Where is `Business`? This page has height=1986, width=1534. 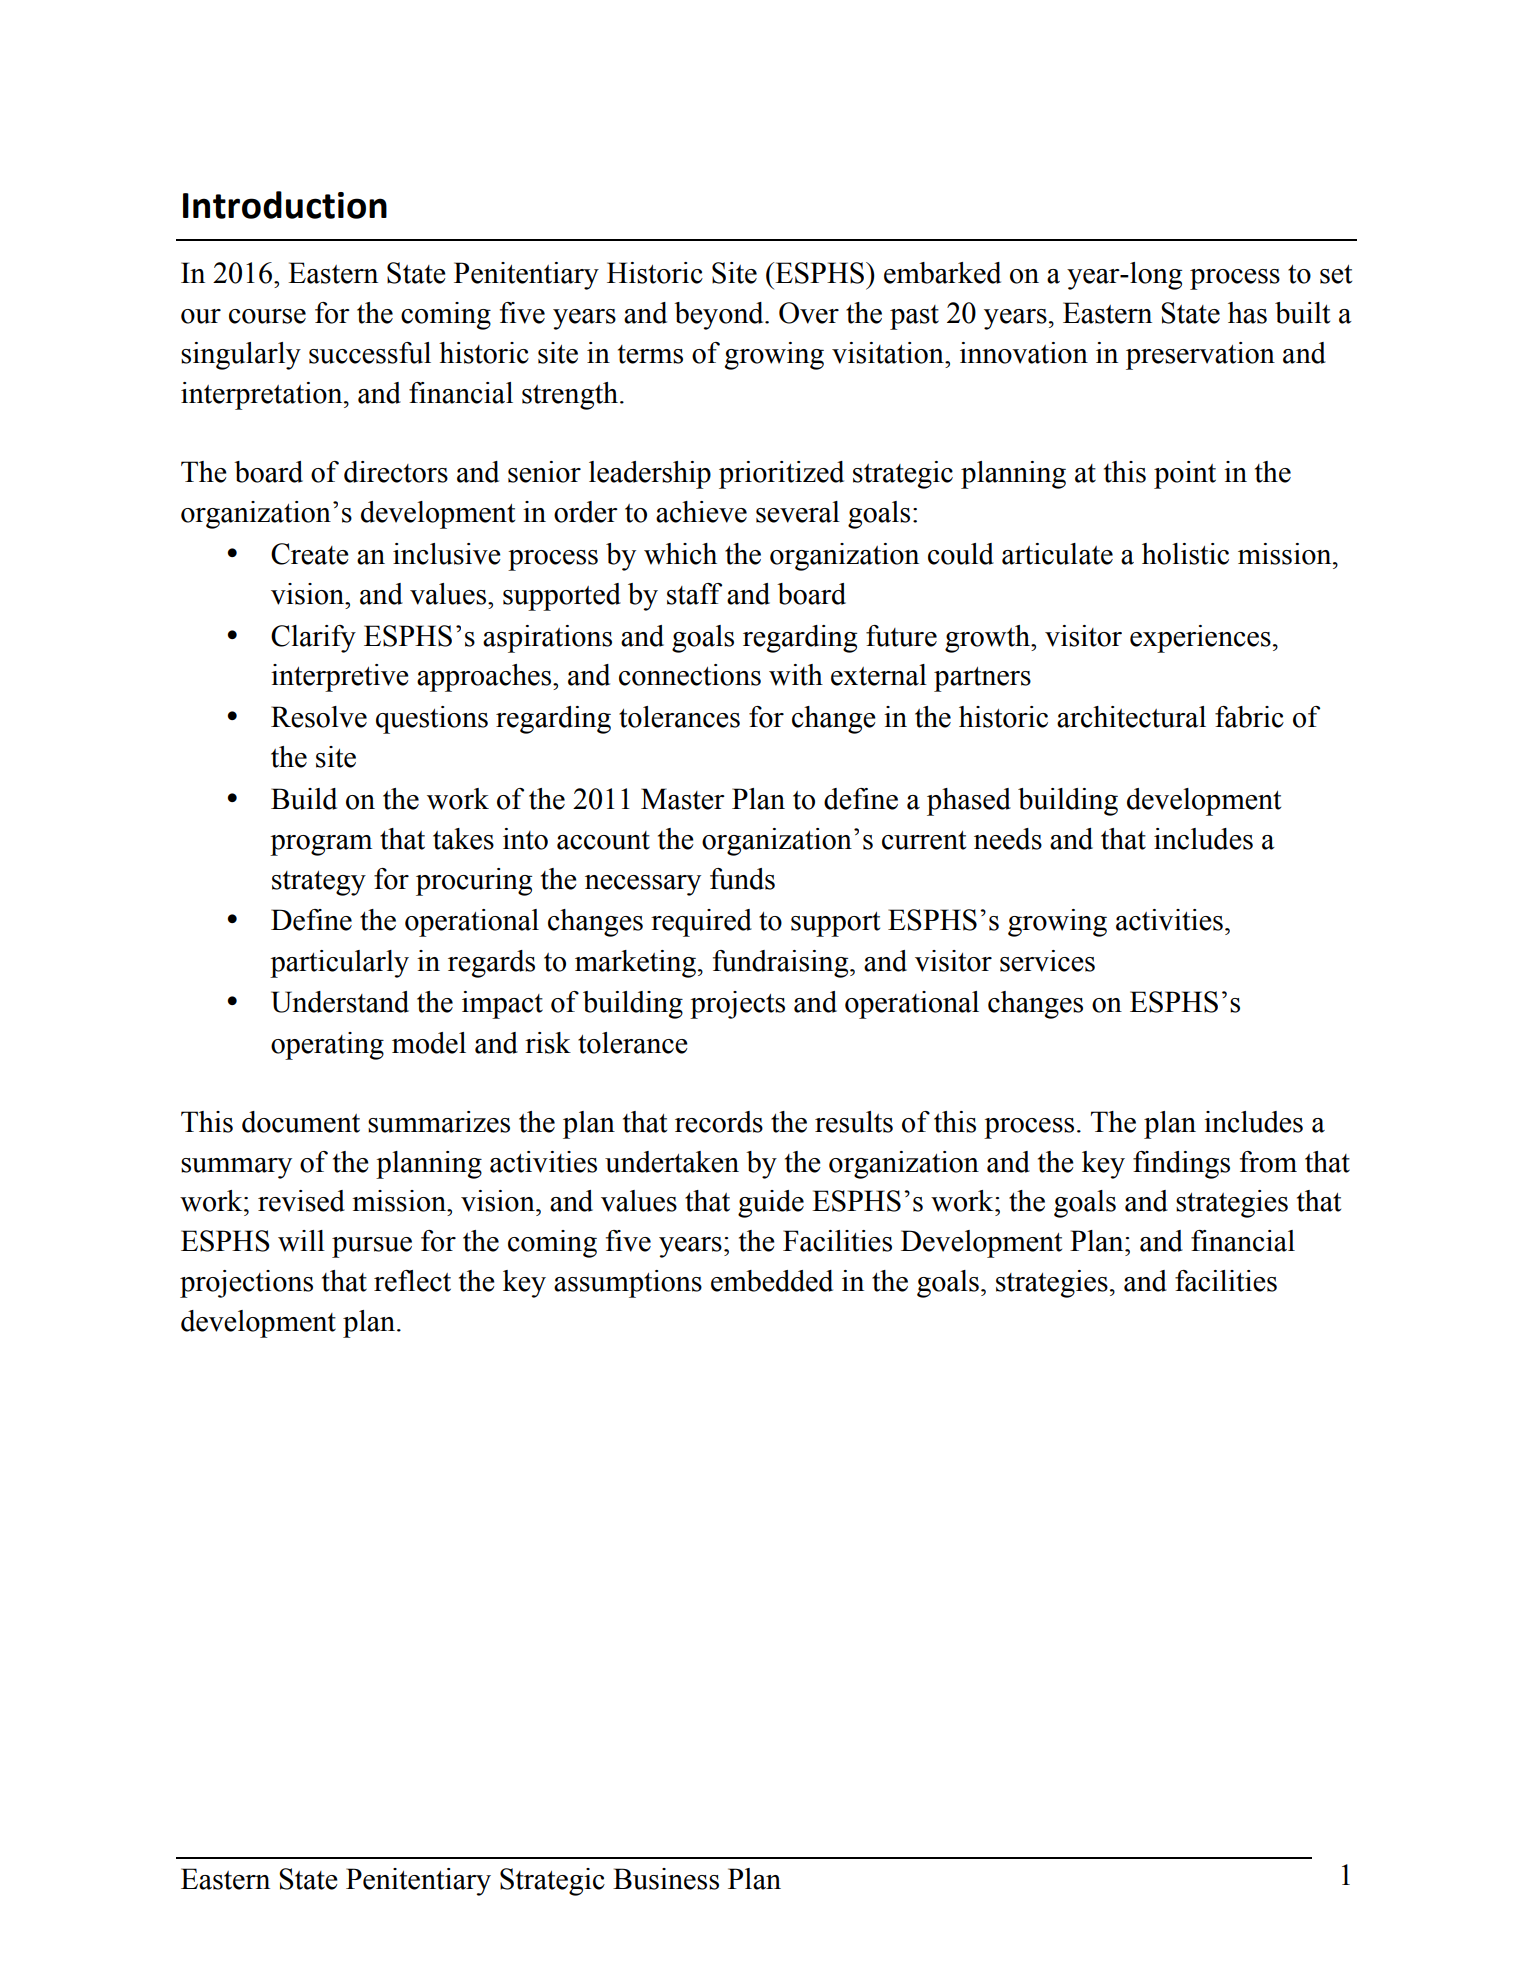
Business is located at coordinates (666, 1879).
